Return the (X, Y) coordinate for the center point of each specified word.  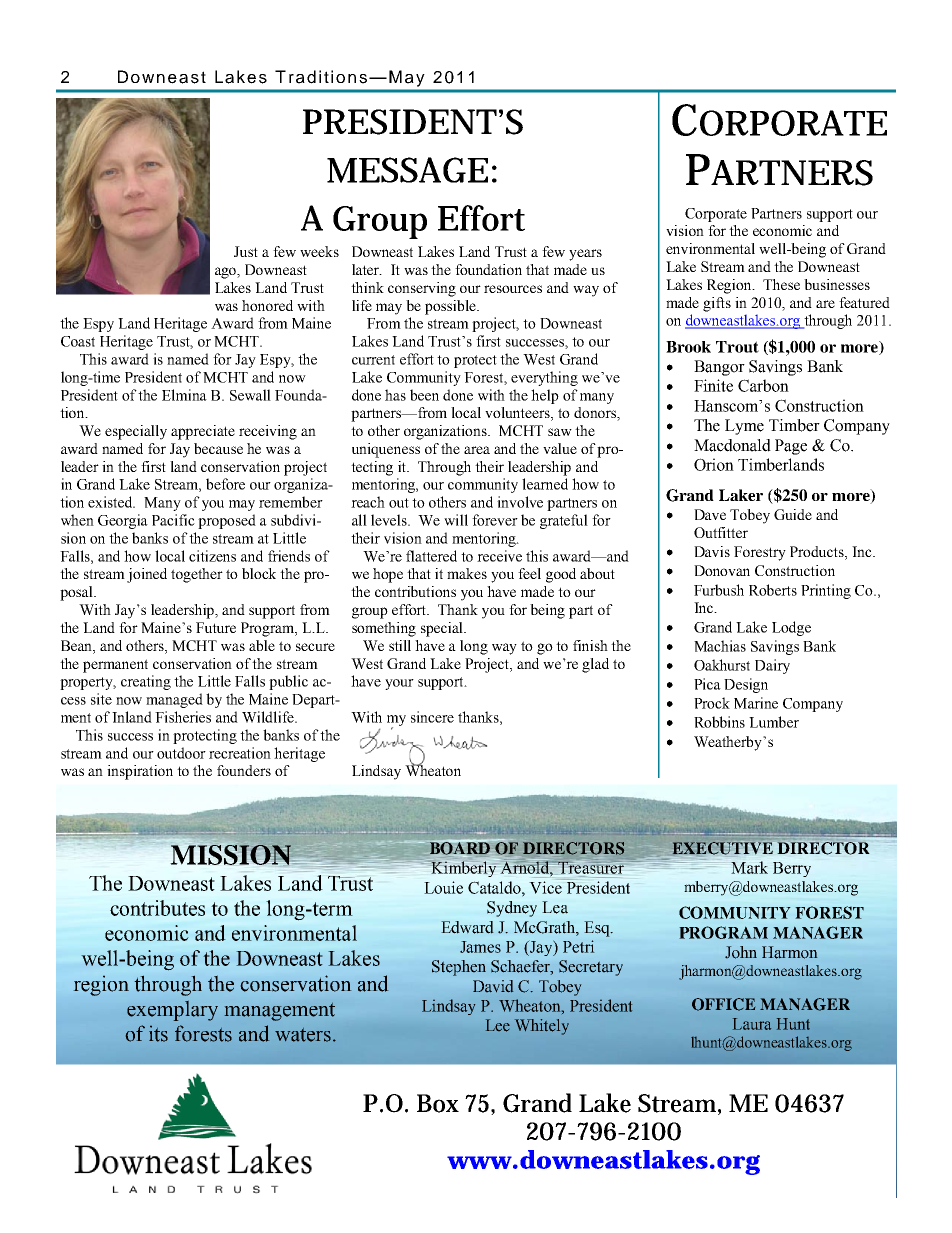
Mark (749, 867)
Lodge (791, 628)
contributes (157, 908)
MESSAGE (407, 170)
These (781, 284)
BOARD (460, 848)
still (400, 645)
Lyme (744, 427)
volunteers (518, 414)
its (158, 1034)
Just (246, 251)
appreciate (203, 432)
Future (216, 627)
